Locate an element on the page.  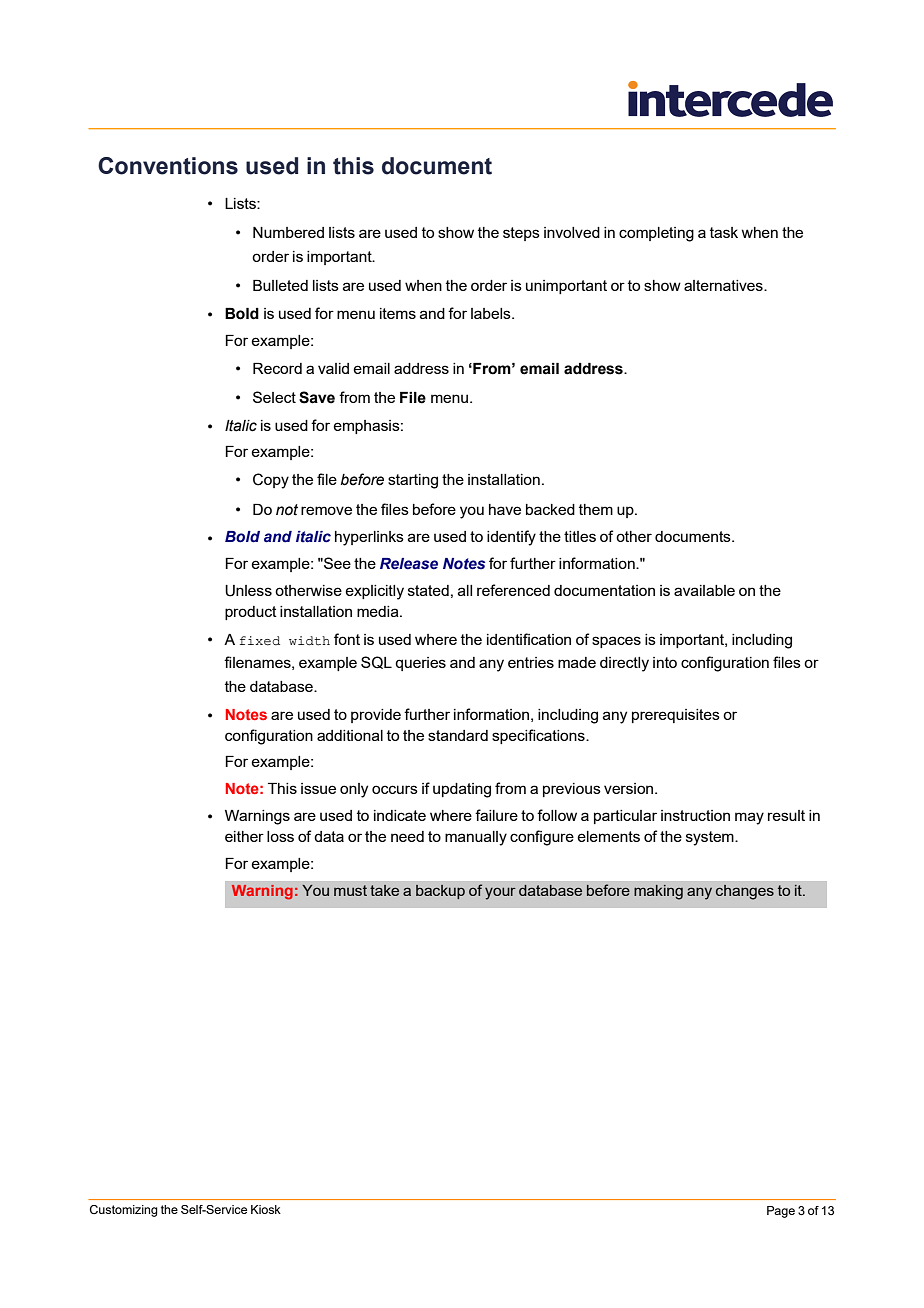
task is located at coordinates (724, 232).
